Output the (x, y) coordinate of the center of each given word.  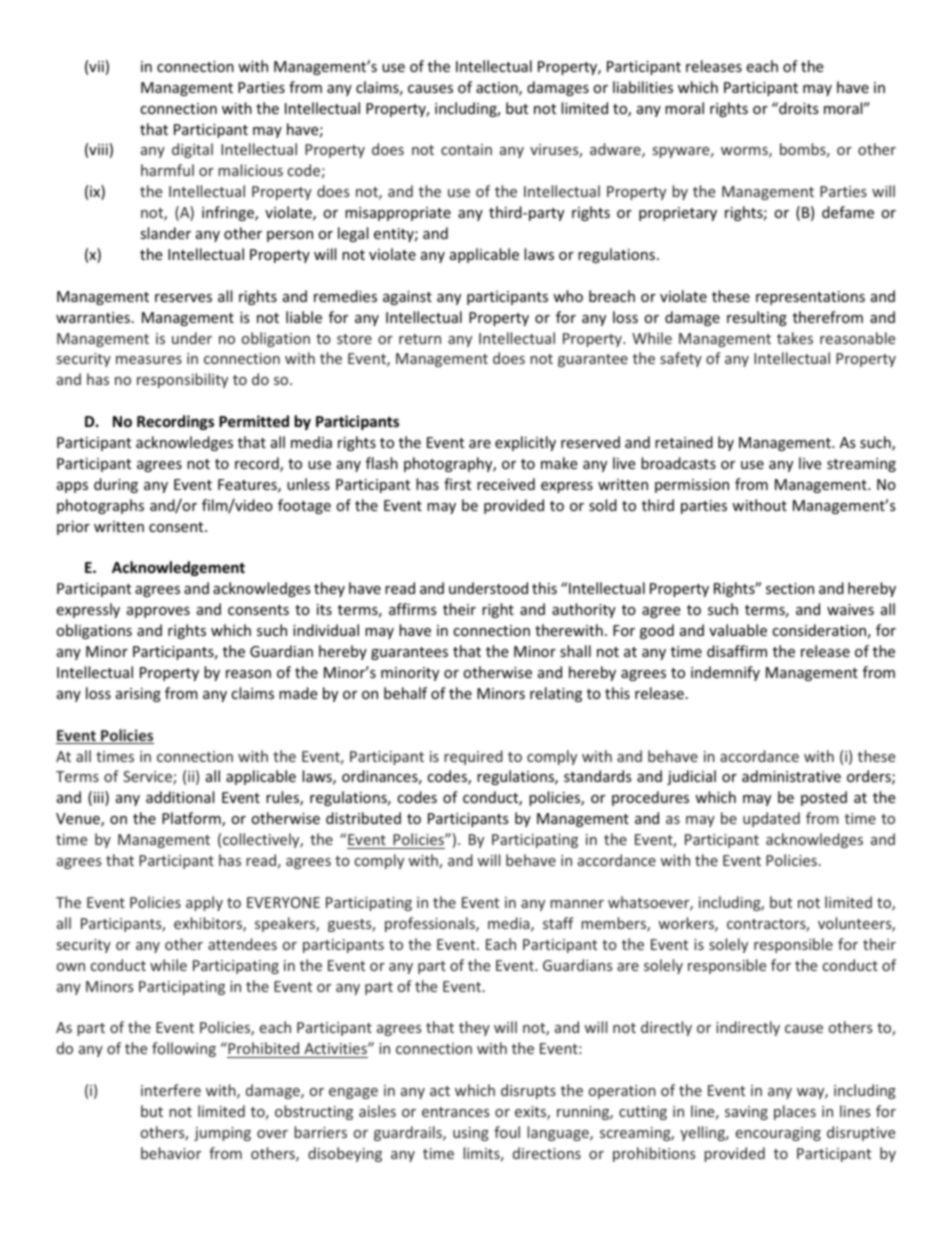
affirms (413, 609)
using (471, 1134)
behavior (171, 1153)
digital (192, 150)
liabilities (643, 87)
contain (466, 149)
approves (158, 612)
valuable (738, 630)
